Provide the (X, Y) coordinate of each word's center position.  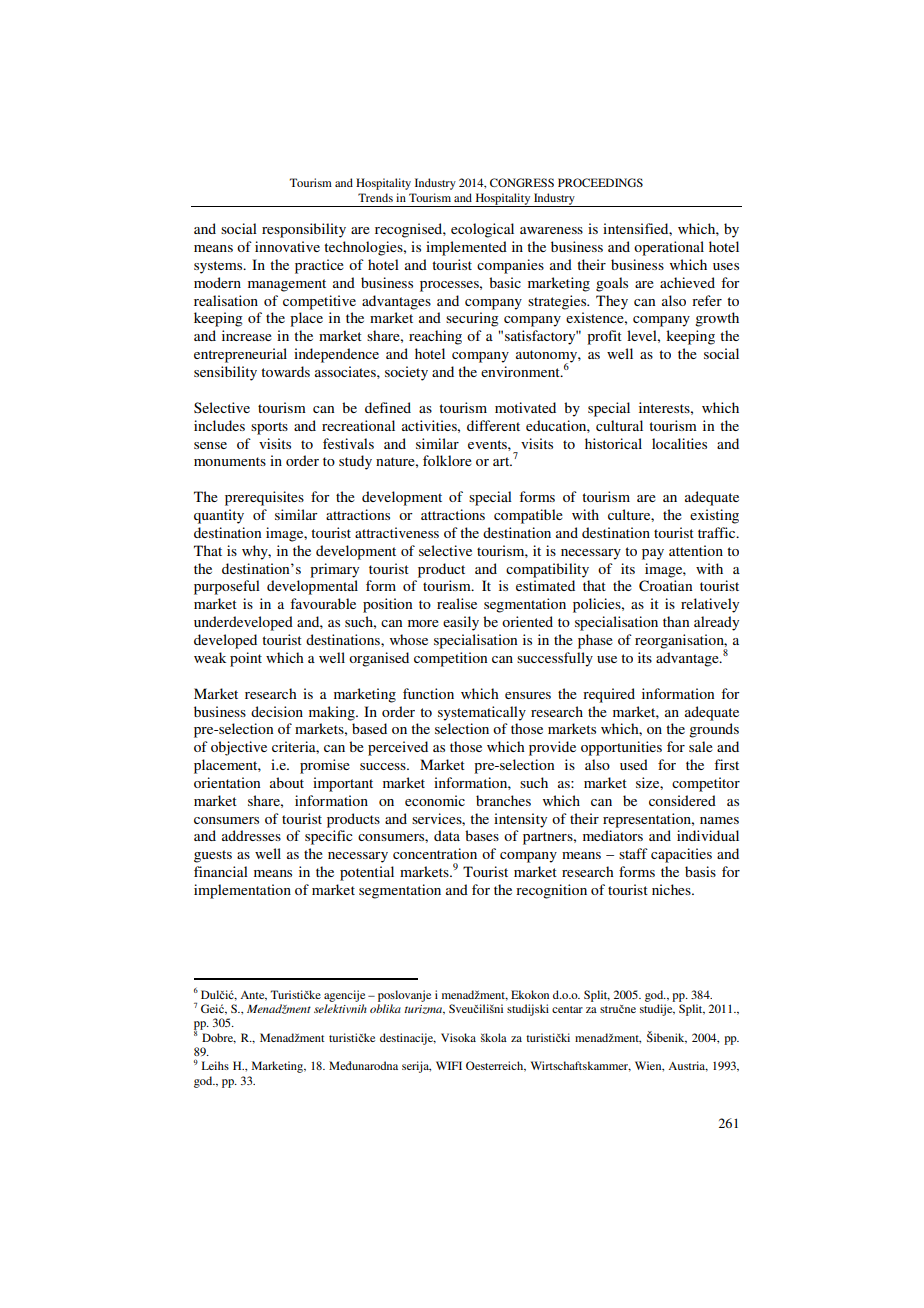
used (634, 764)
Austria (688, 1066)
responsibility (304, 230)
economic (435, 800)
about (287, 782)
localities (679, 443)
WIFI (449, 1065)
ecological (482, 230)
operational (669, 248)
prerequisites (264, 498)
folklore (447, 460)
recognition (551, 891)
